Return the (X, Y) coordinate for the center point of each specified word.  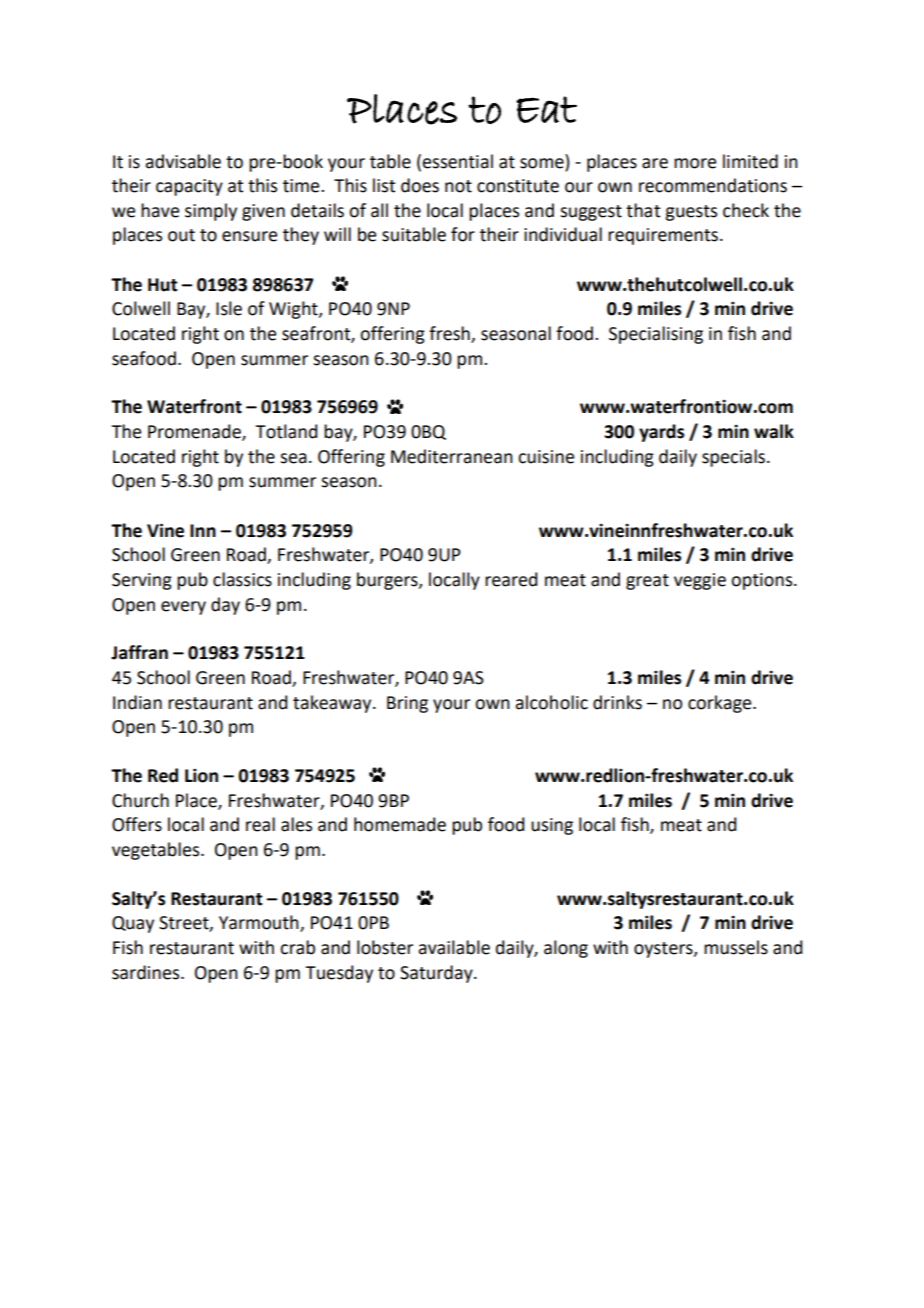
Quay (133, 924)
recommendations (713, 185)
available (454, 947)
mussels (736, 947)
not (458, 186)
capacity (189, 187)
